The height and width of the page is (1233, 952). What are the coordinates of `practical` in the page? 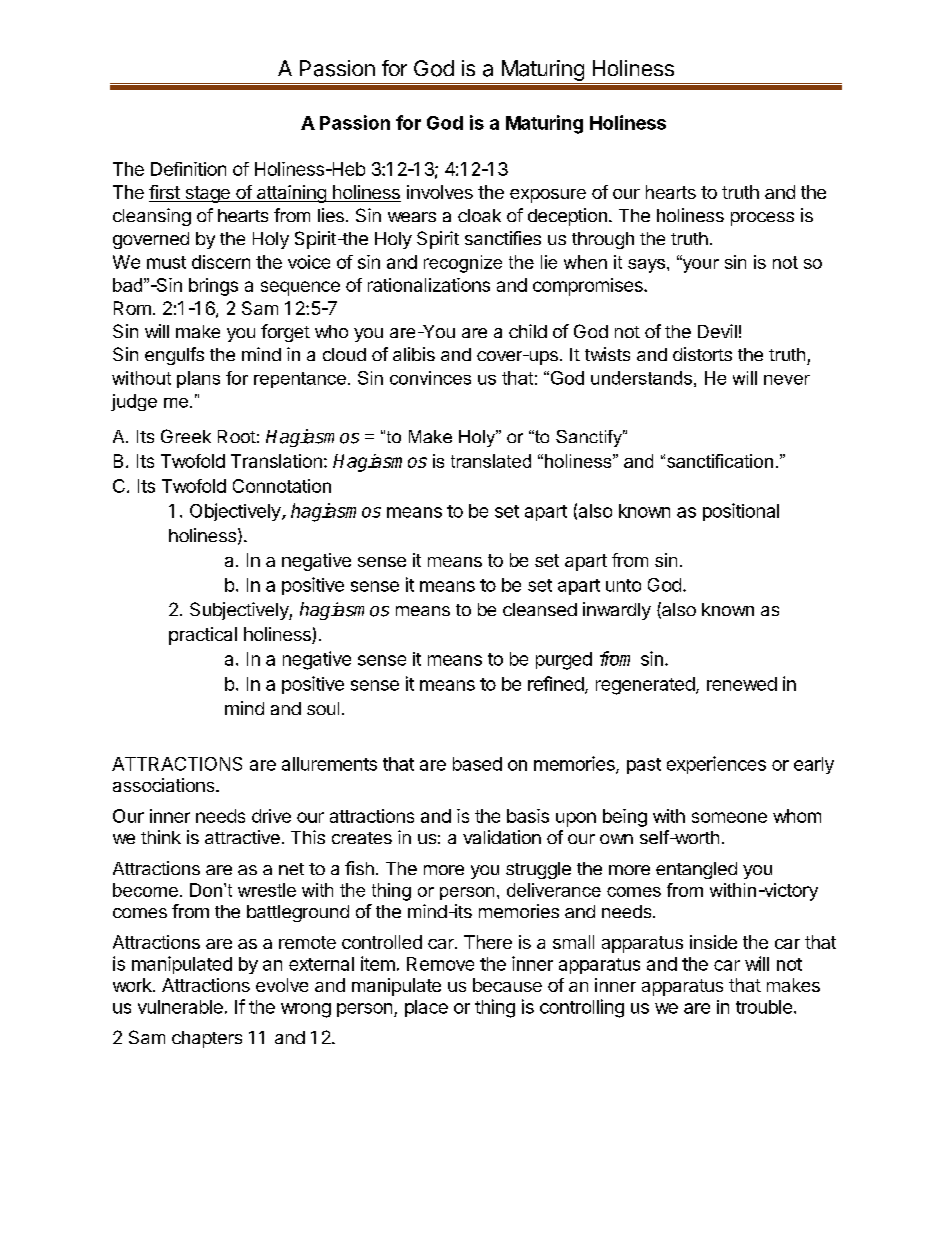 It's located at (203, 636).
